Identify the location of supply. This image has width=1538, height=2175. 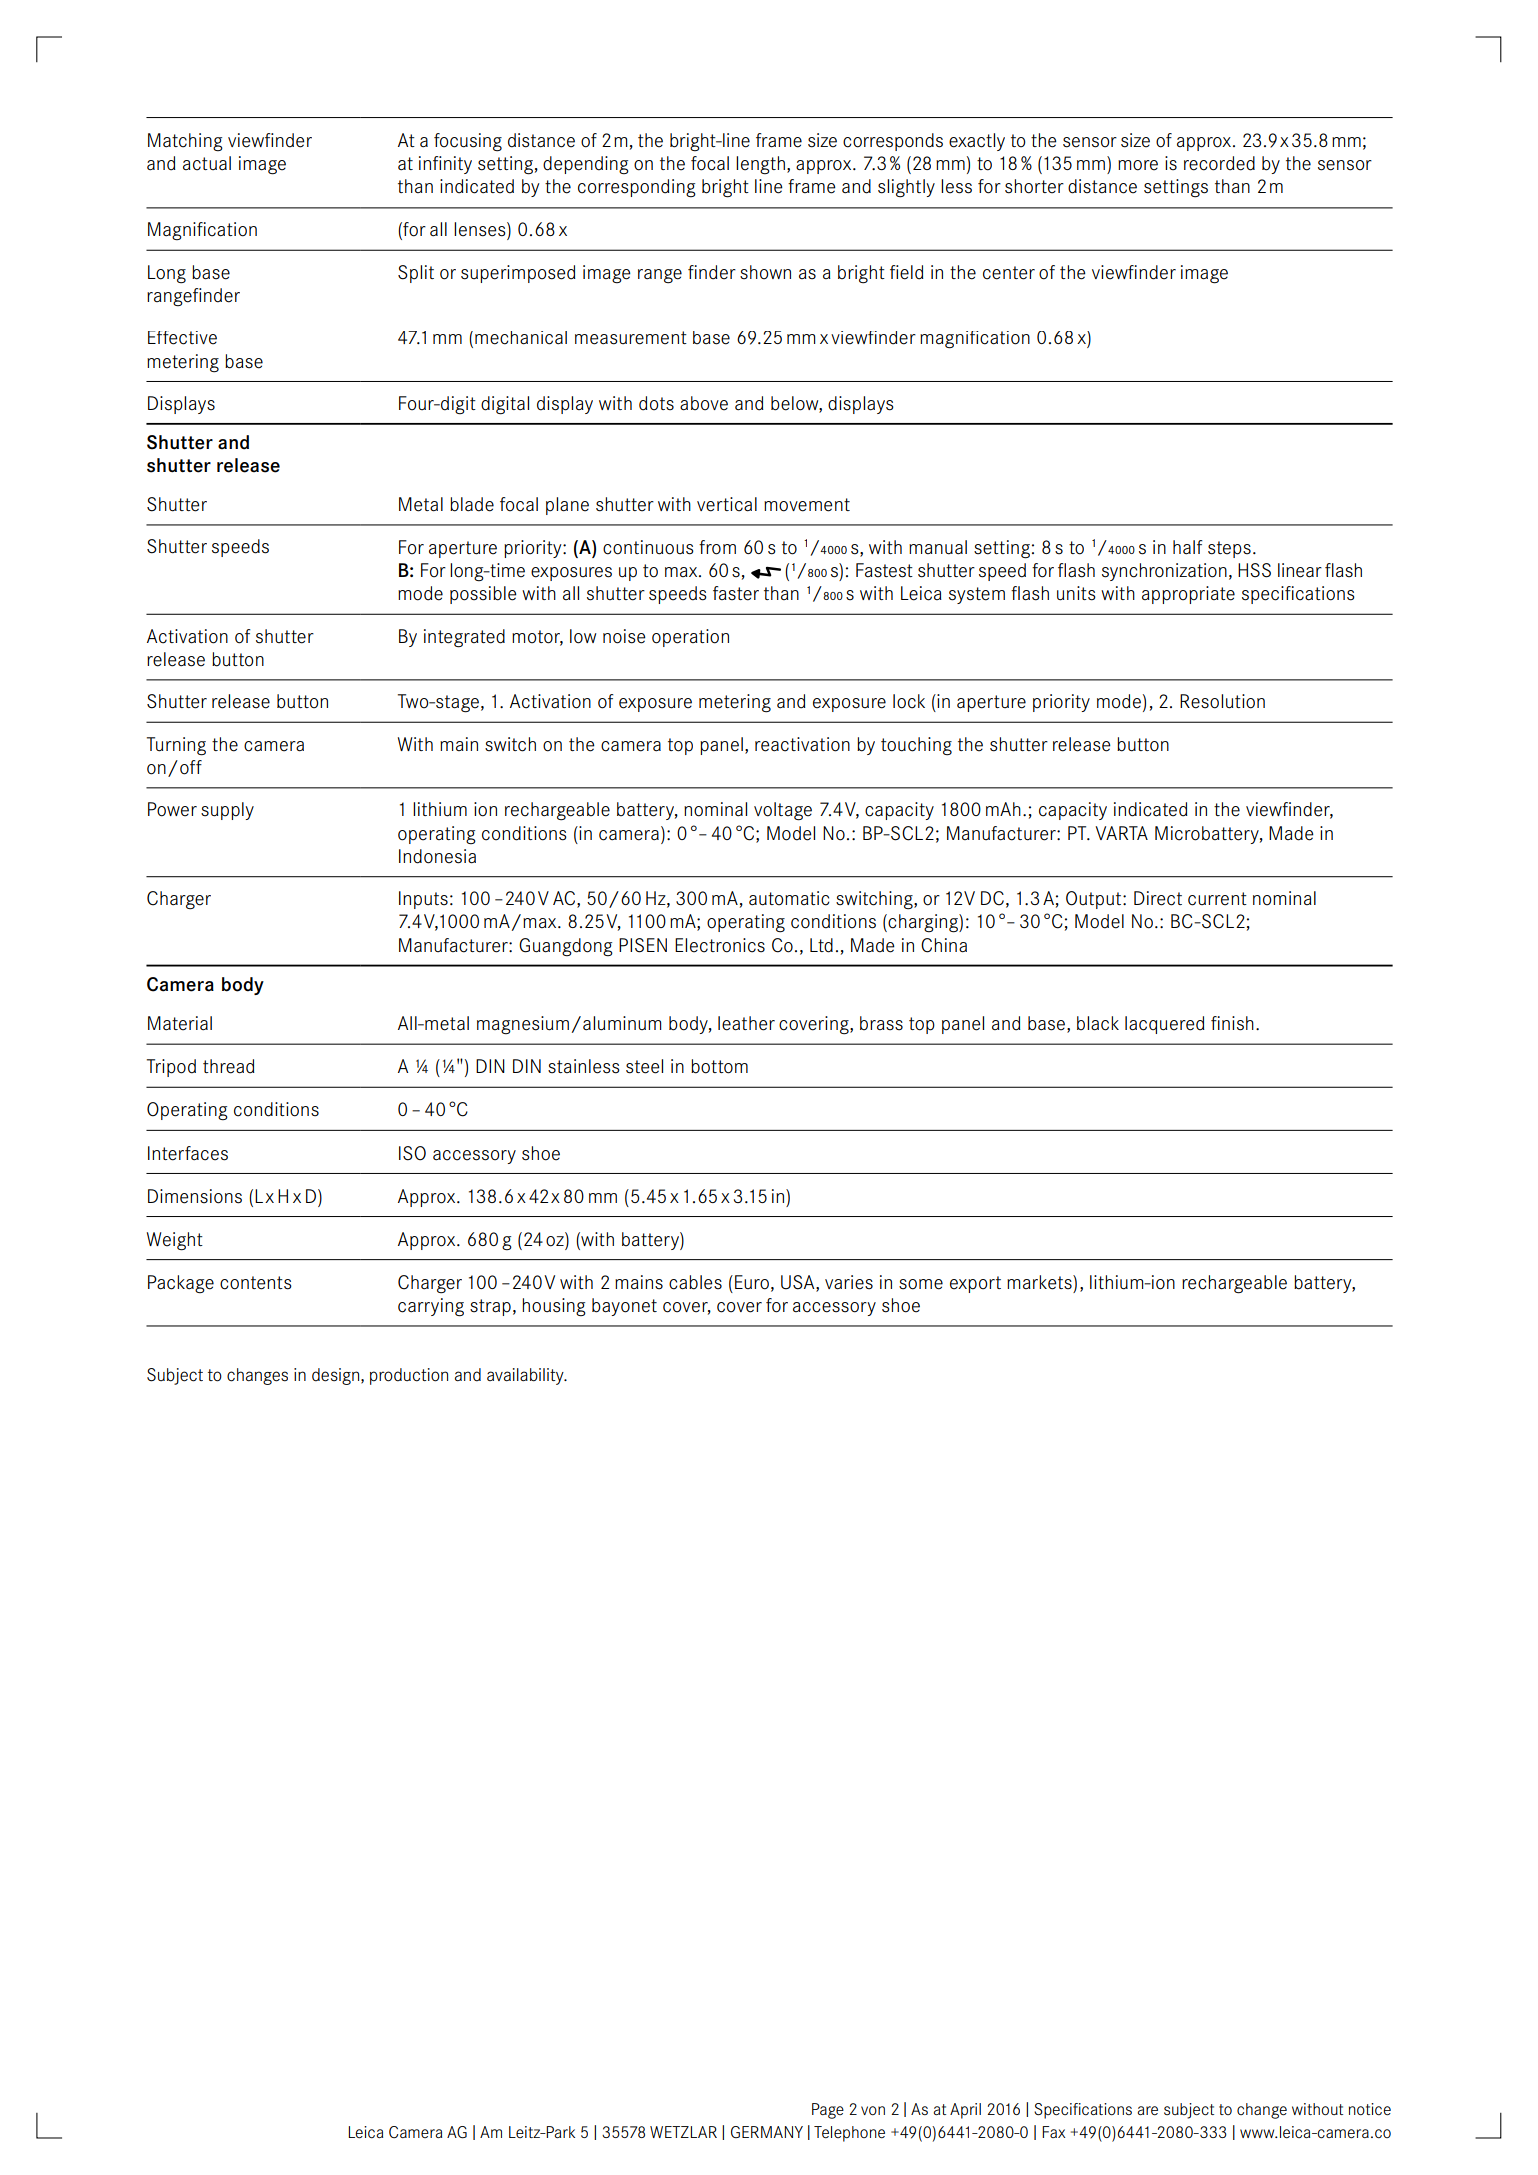
(227, 811).
